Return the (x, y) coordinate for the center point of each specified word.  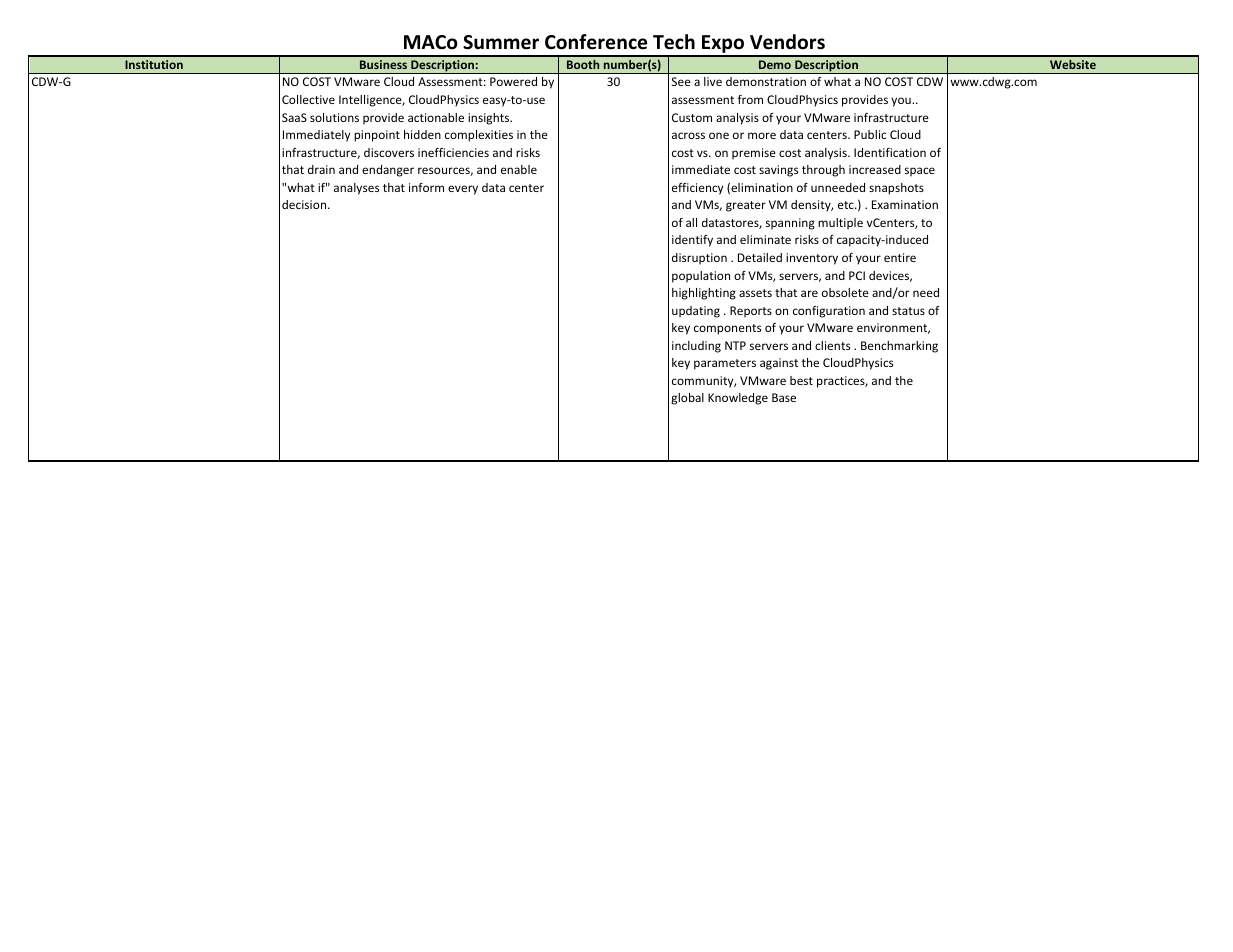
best (801, 380)
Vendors (787, 42)
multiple (840, 224)
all (691, 222)
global (687, 399)
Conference (596, 42)
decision (305, 204)
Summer (501, 42)
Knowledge (738, 399)
